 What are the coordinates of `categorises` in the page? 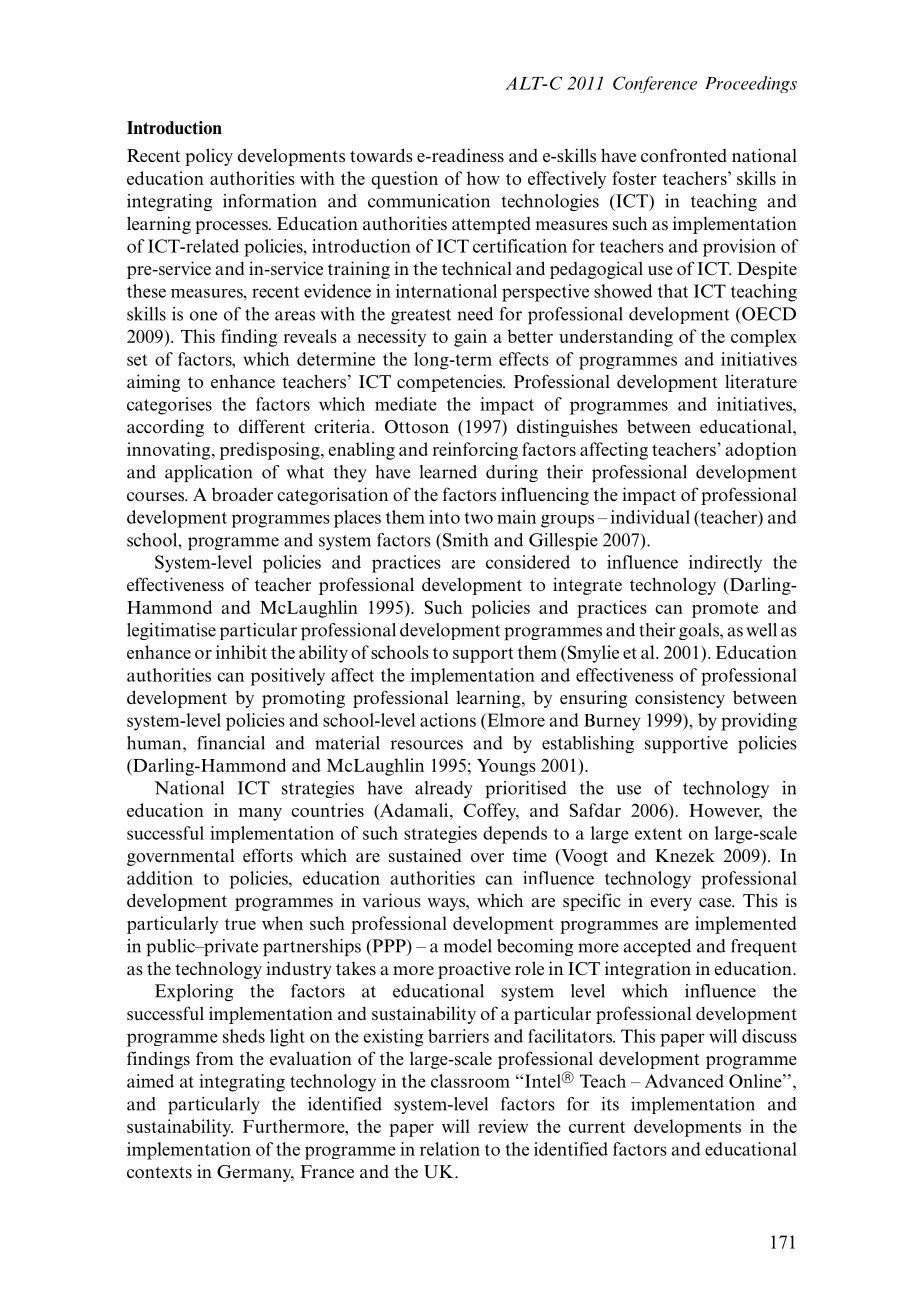 It's located at (169, 406).
